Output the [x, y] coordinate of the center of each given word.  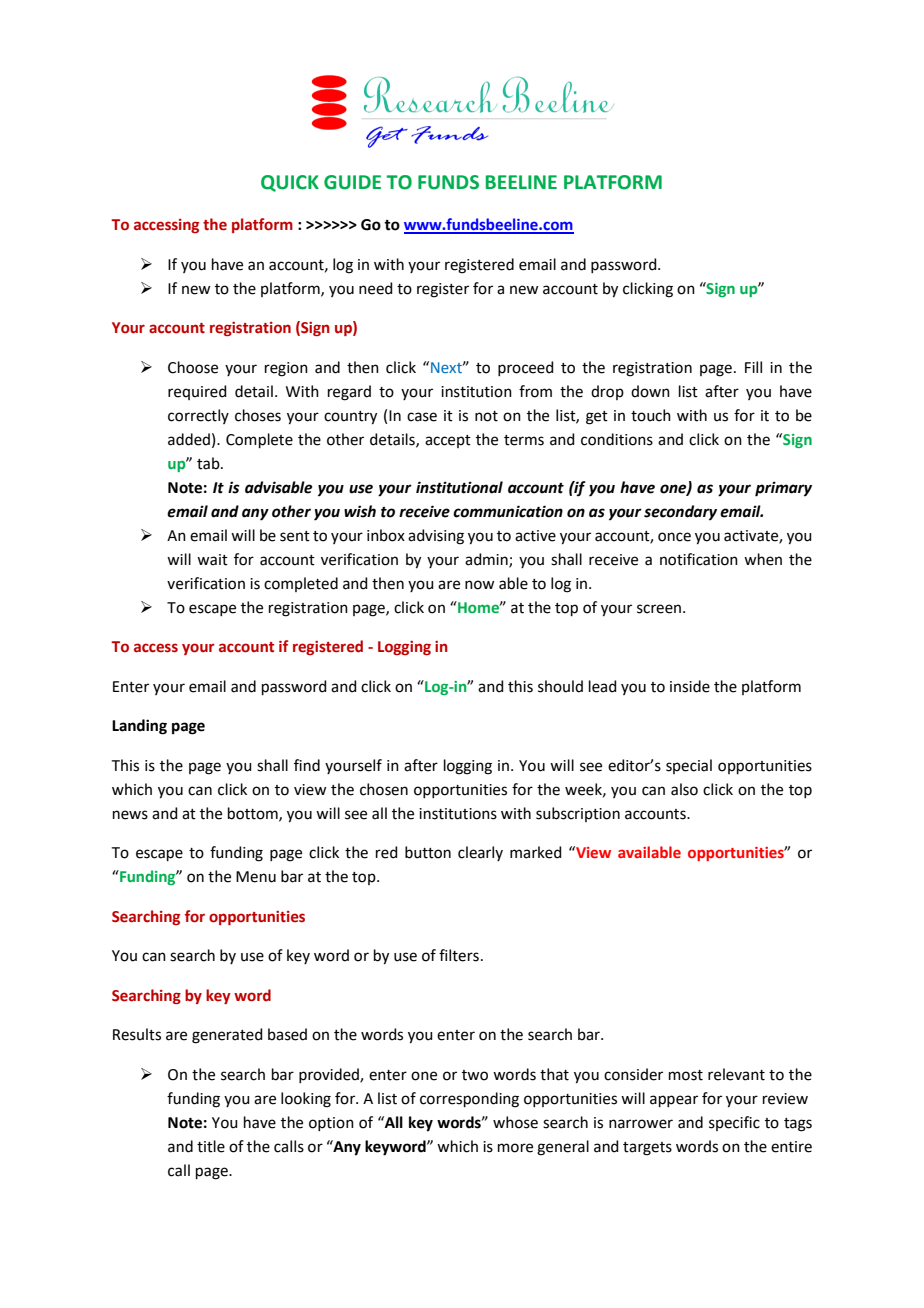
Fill [753, 367]
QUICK [290, 183]
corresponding [469, 1100]
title [211, 1146]
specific [734, 1123]
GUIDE [352, 182]
